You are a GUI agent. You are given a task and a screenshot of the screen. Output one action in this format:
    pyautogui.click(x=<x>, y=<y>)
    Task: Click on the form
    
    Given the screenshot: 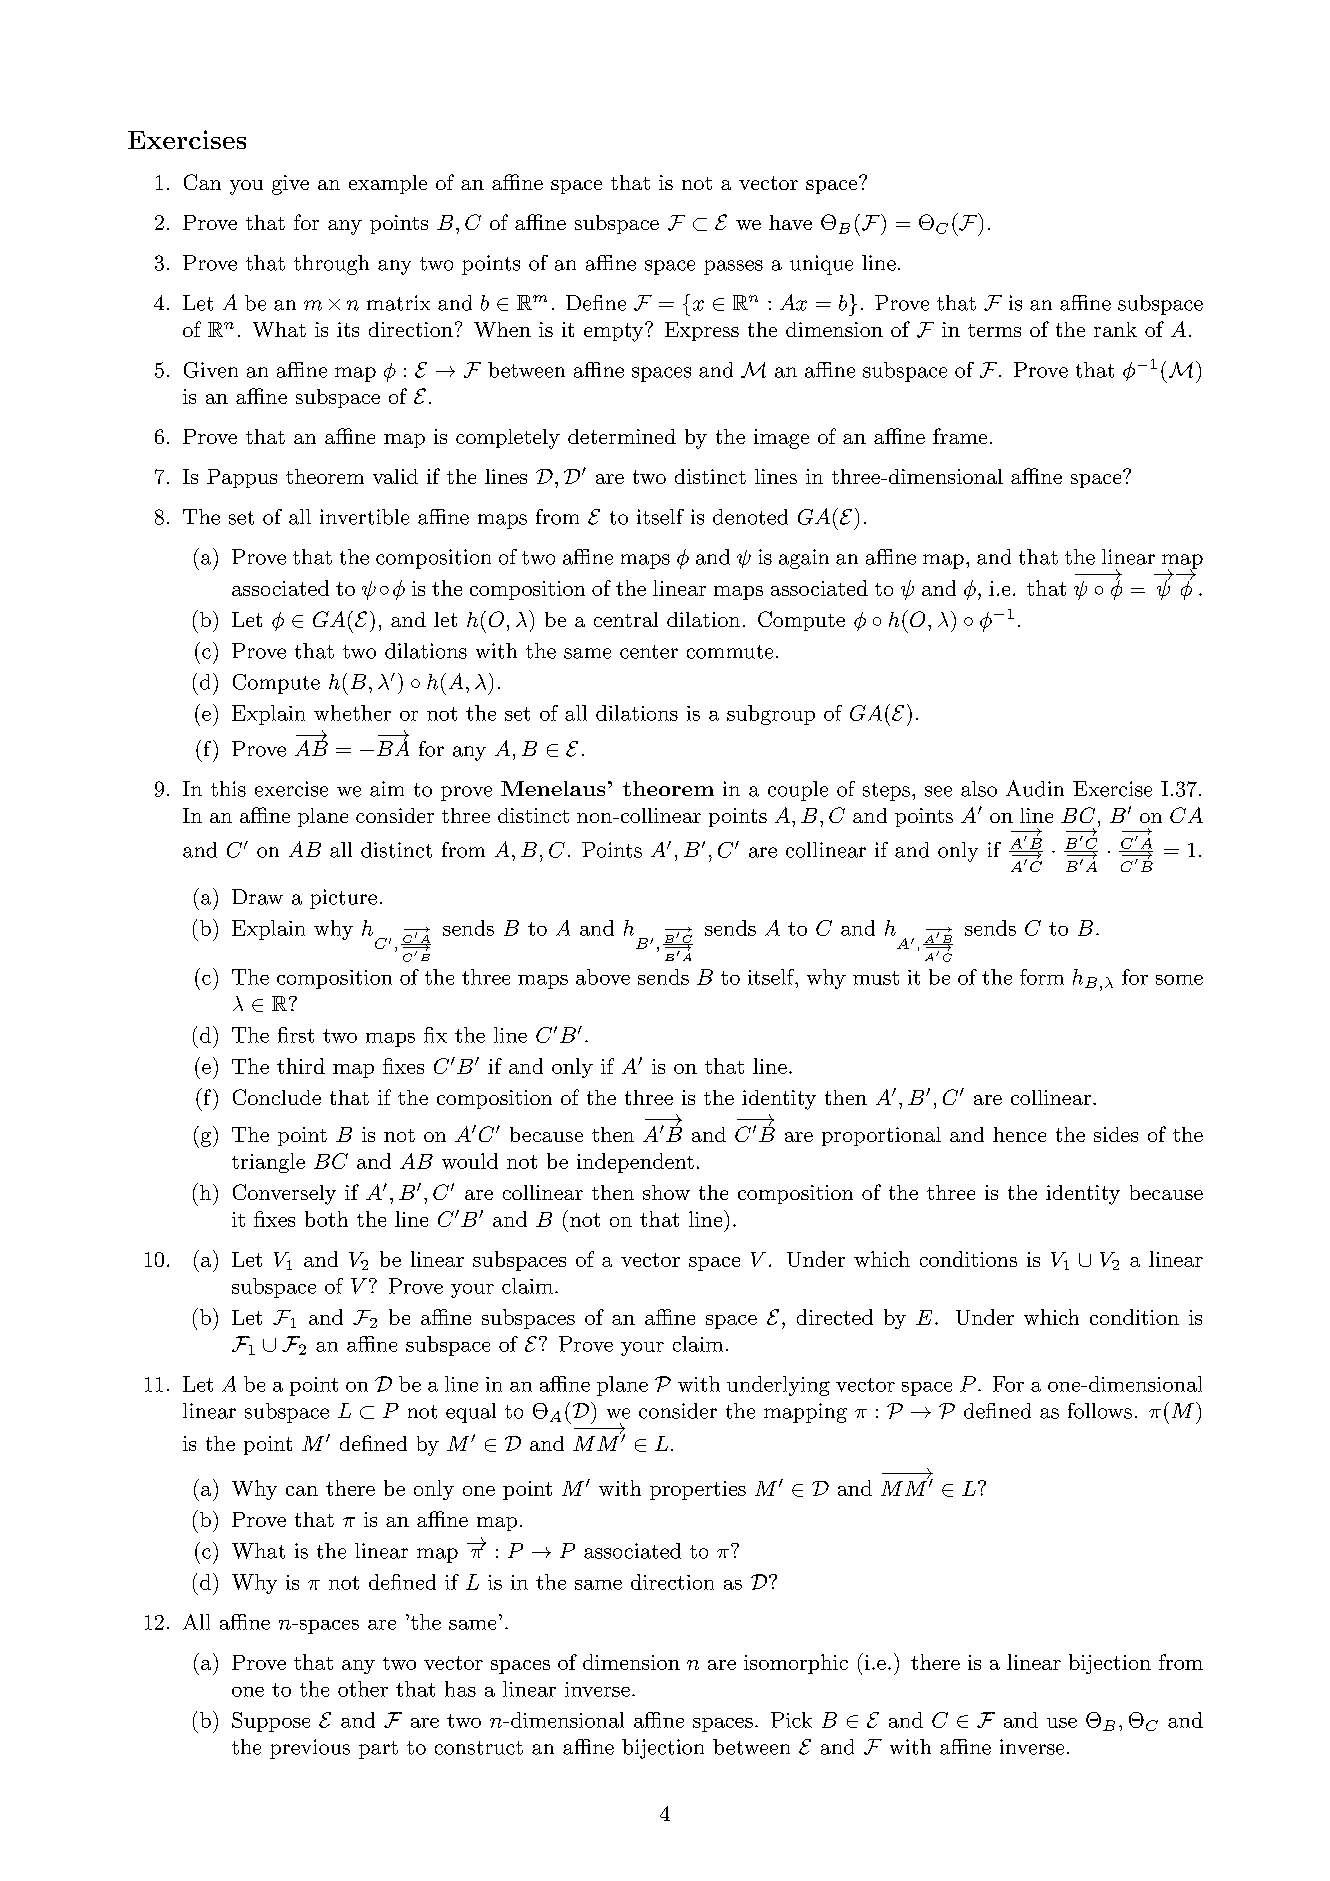 What is the action you would take?
    pyautogui.click(x=1042, y=977)
